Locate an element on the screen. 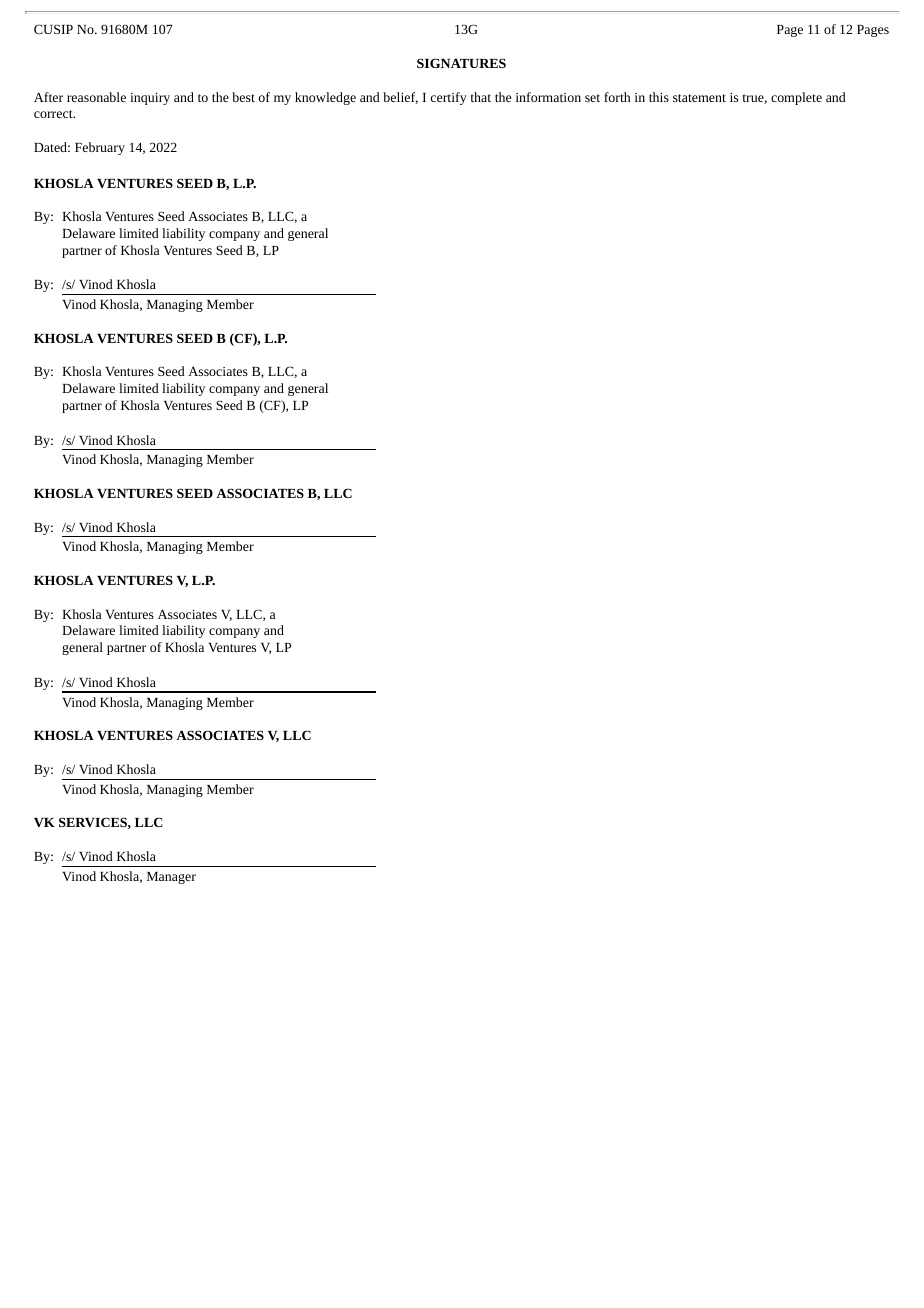  Manager is located at coordinates (171, 878).
